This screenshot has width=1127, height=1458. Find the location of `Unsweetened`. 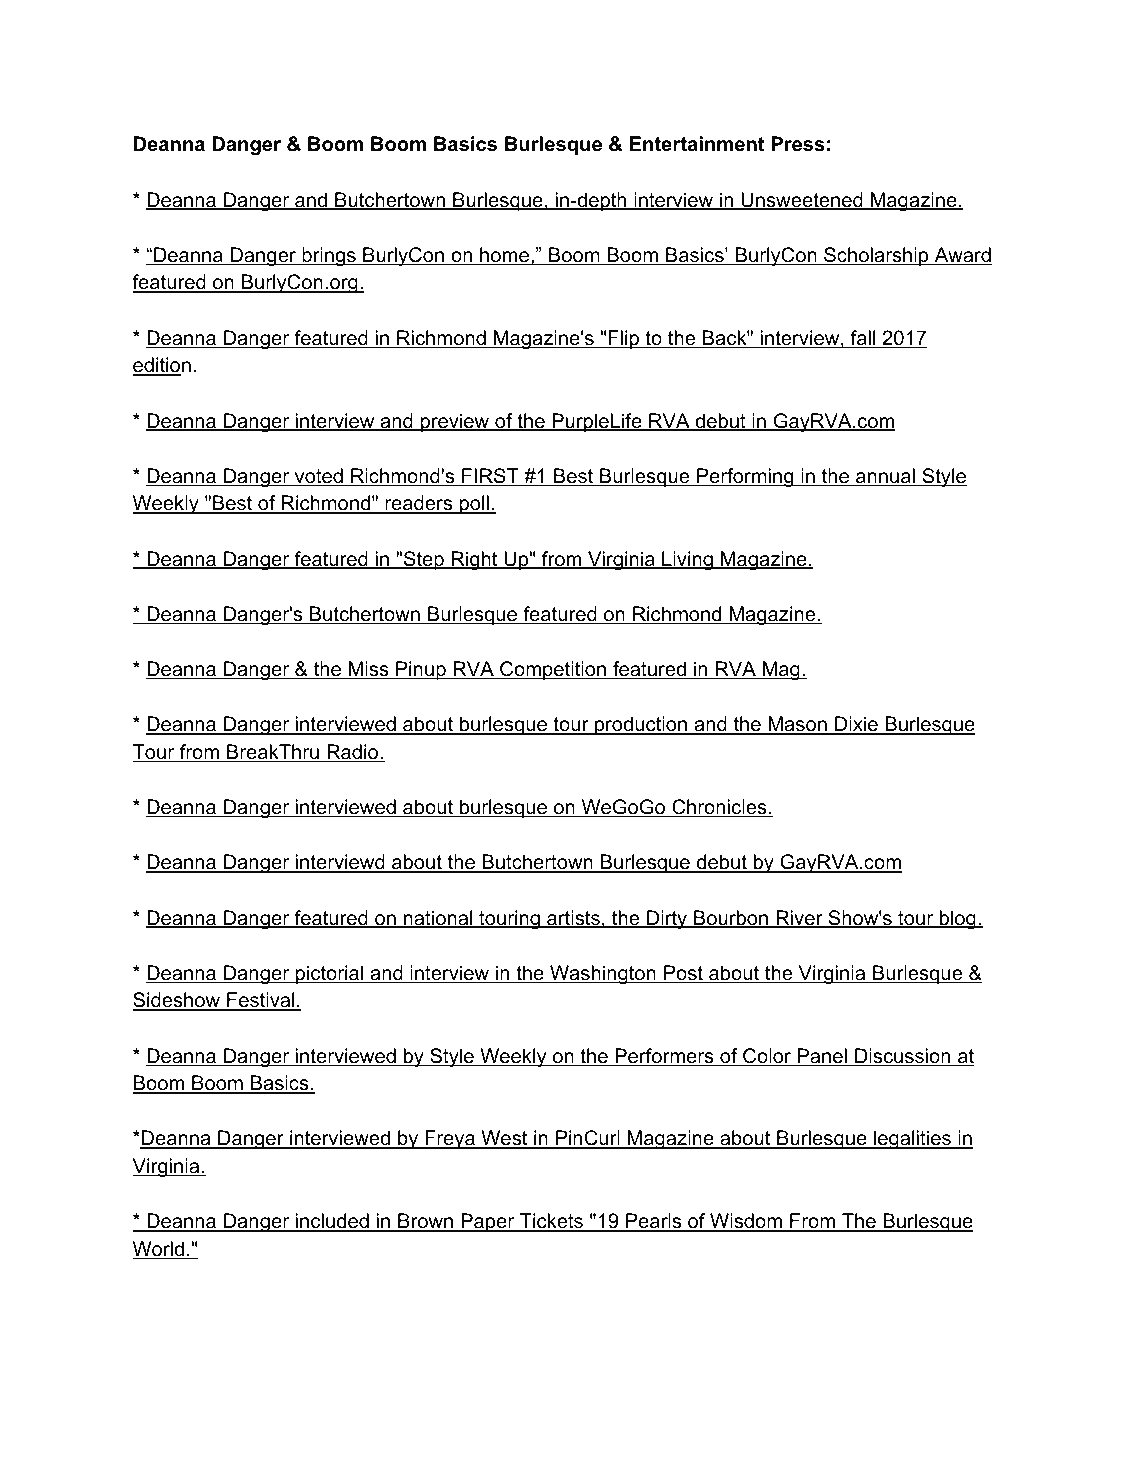

Unsweetened is located at coordinates (802, 201).
